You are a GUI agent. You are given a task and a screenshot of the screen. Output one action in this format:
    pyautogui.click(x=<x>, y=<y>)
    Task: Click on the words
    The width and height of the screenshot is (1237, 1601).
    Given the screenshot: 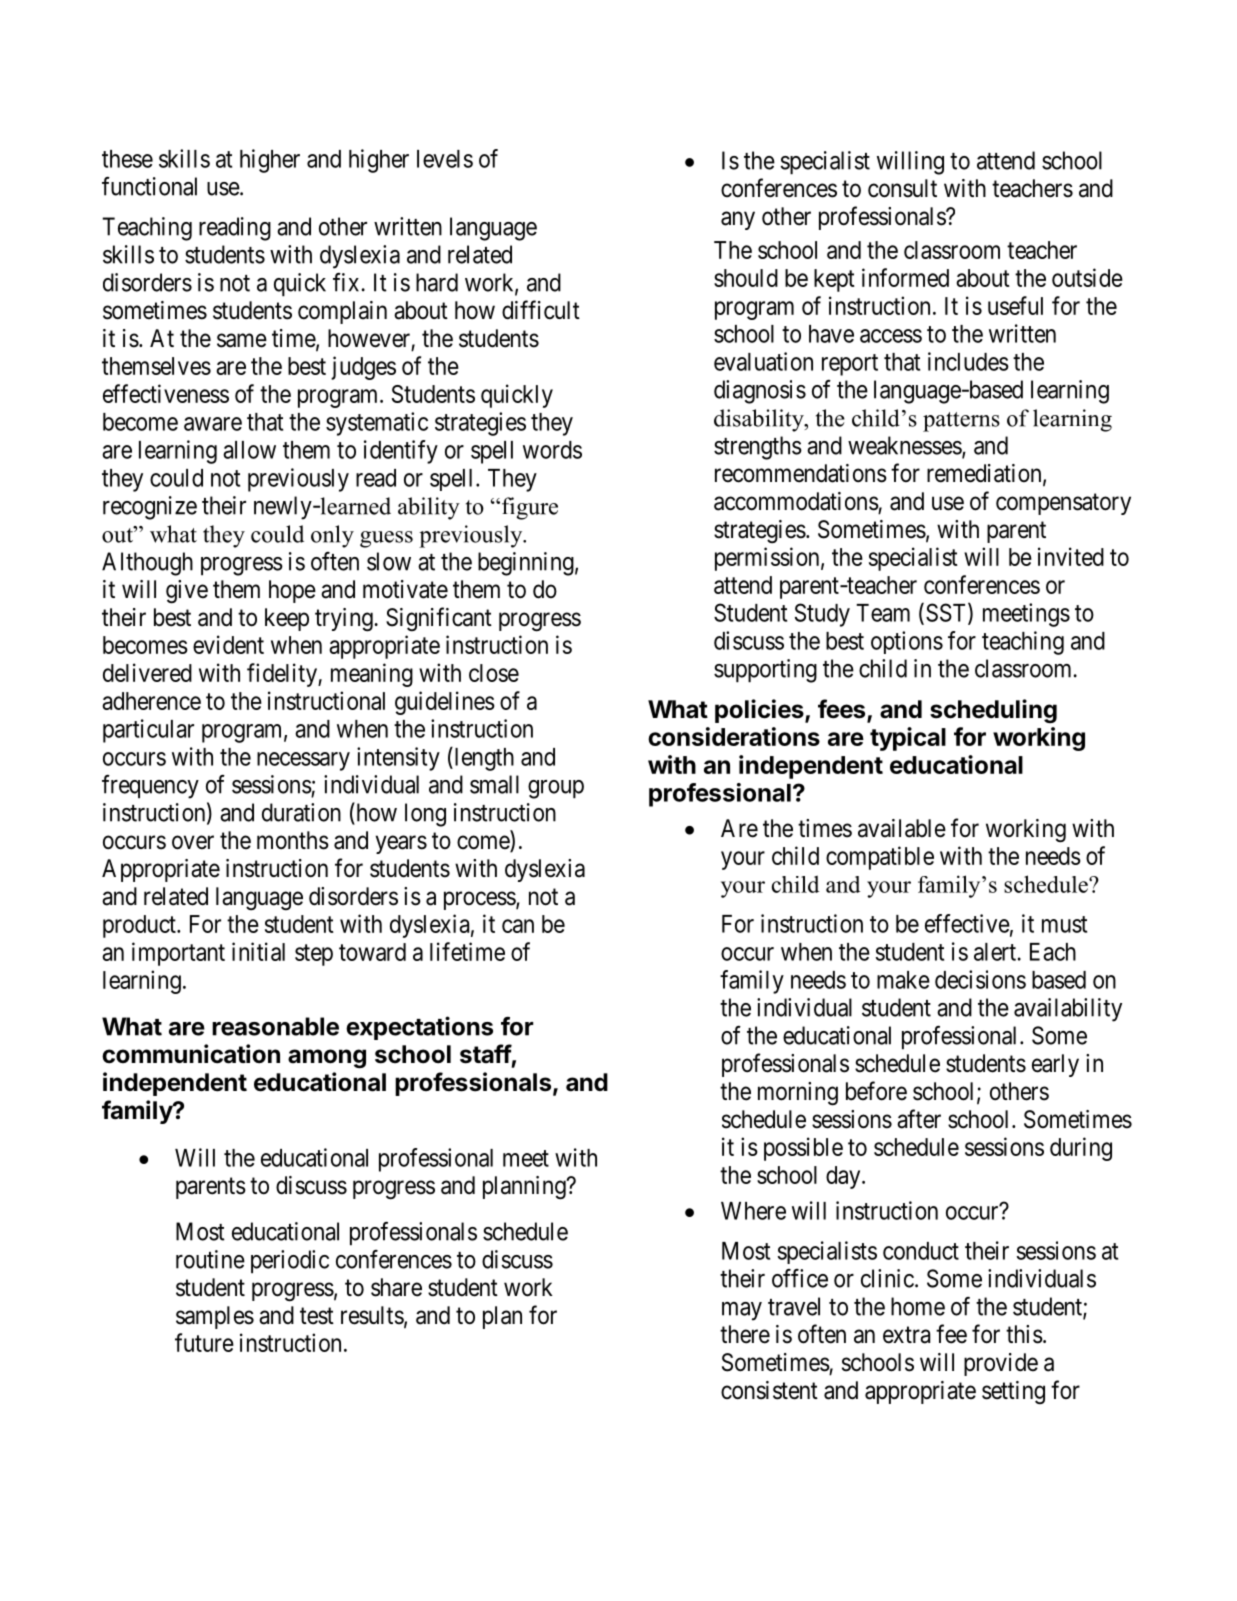 What is the action you would take?
    pyautogui.click(x=552, y=450)
